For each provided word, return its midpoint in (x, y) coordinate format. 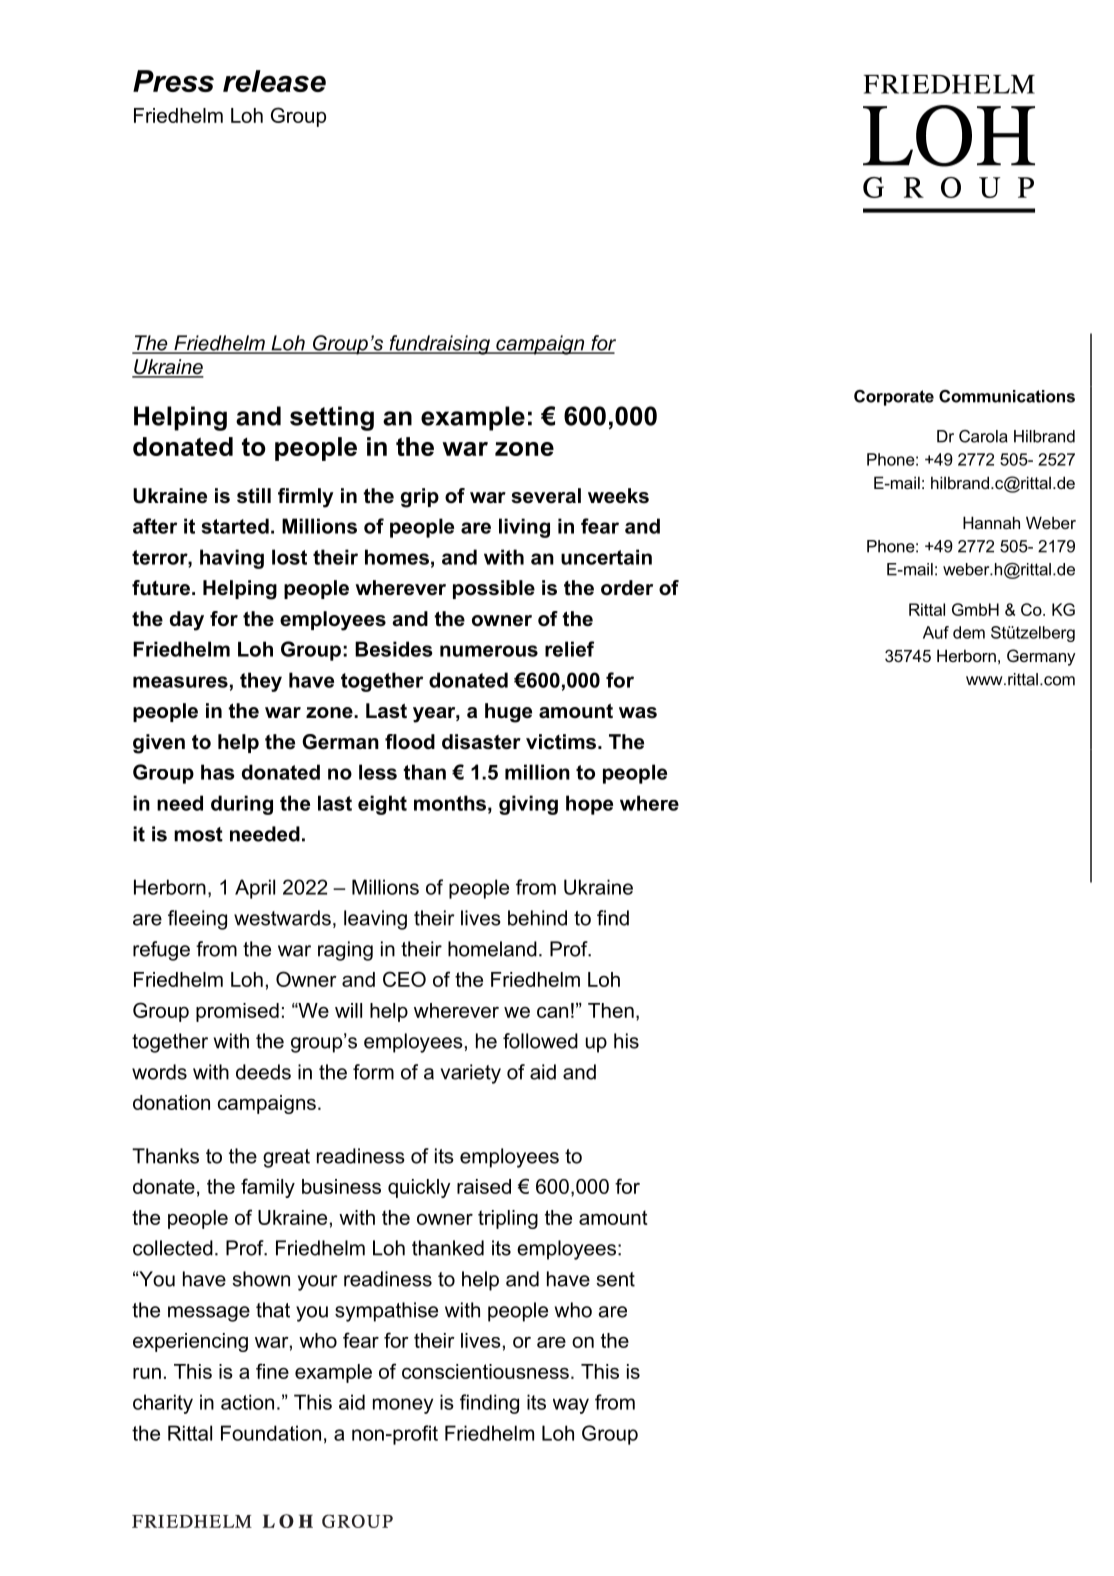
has (218, 772)
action (247, 1402)
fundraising (439, 345)
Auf (936, 632)
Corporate (894, 398)
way (571, 1406)
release (274, 81)
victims (561, 742)
